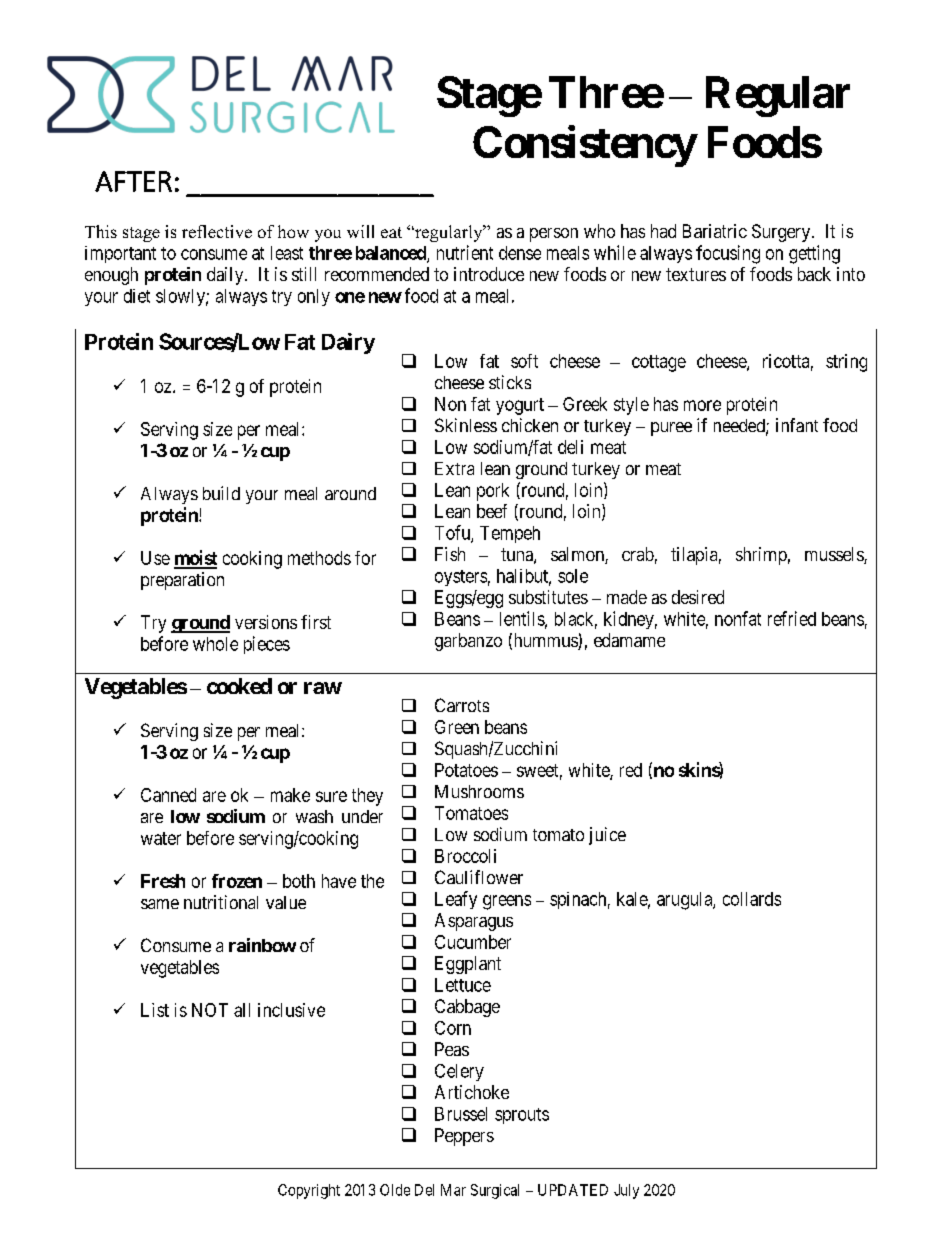  What do you see at coordinates (133, 181) in the page?
I see `AFTER` at bounding box center [133, 181].
